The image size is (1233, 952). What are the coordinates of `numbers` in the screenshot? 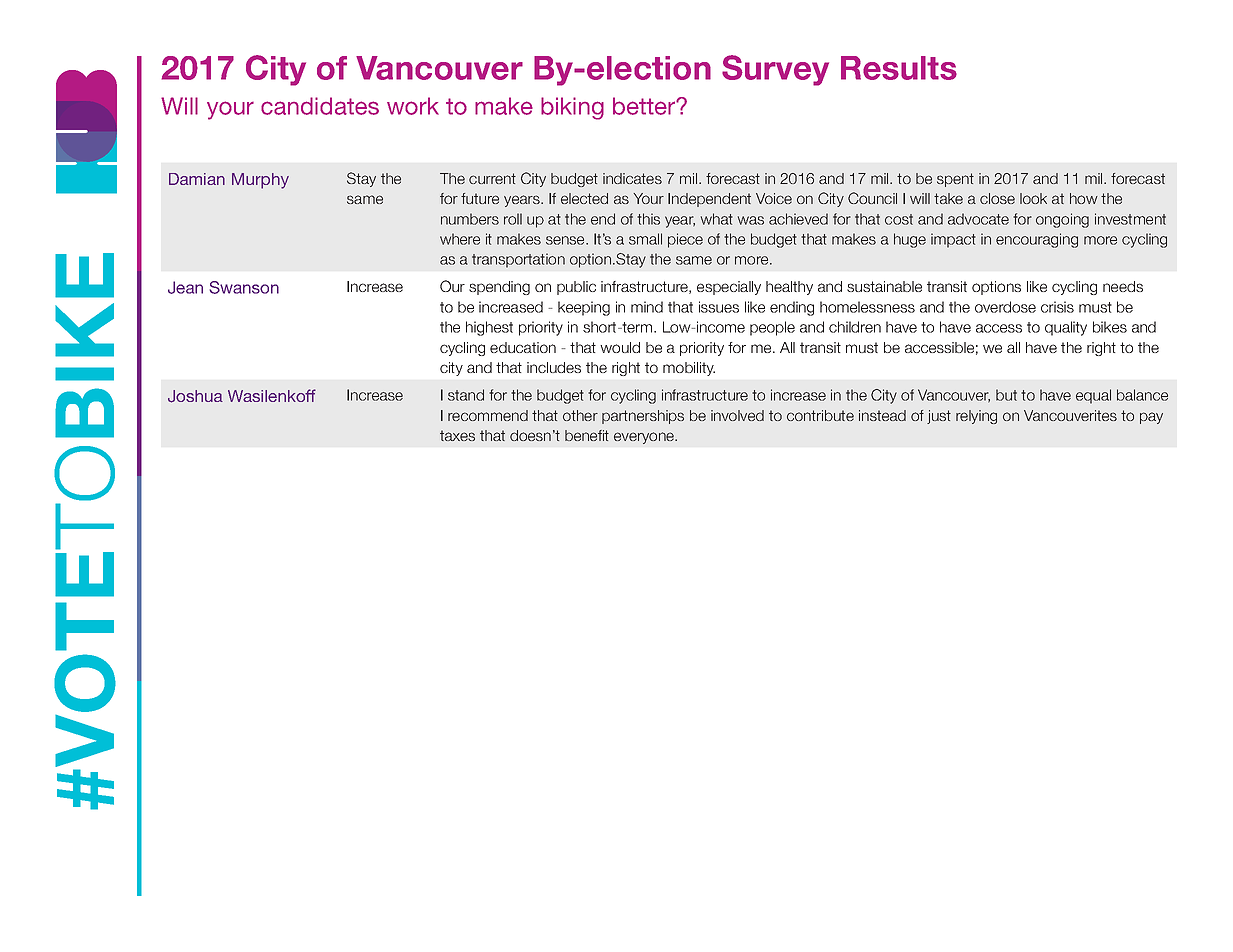 It's located at (470, 219).
